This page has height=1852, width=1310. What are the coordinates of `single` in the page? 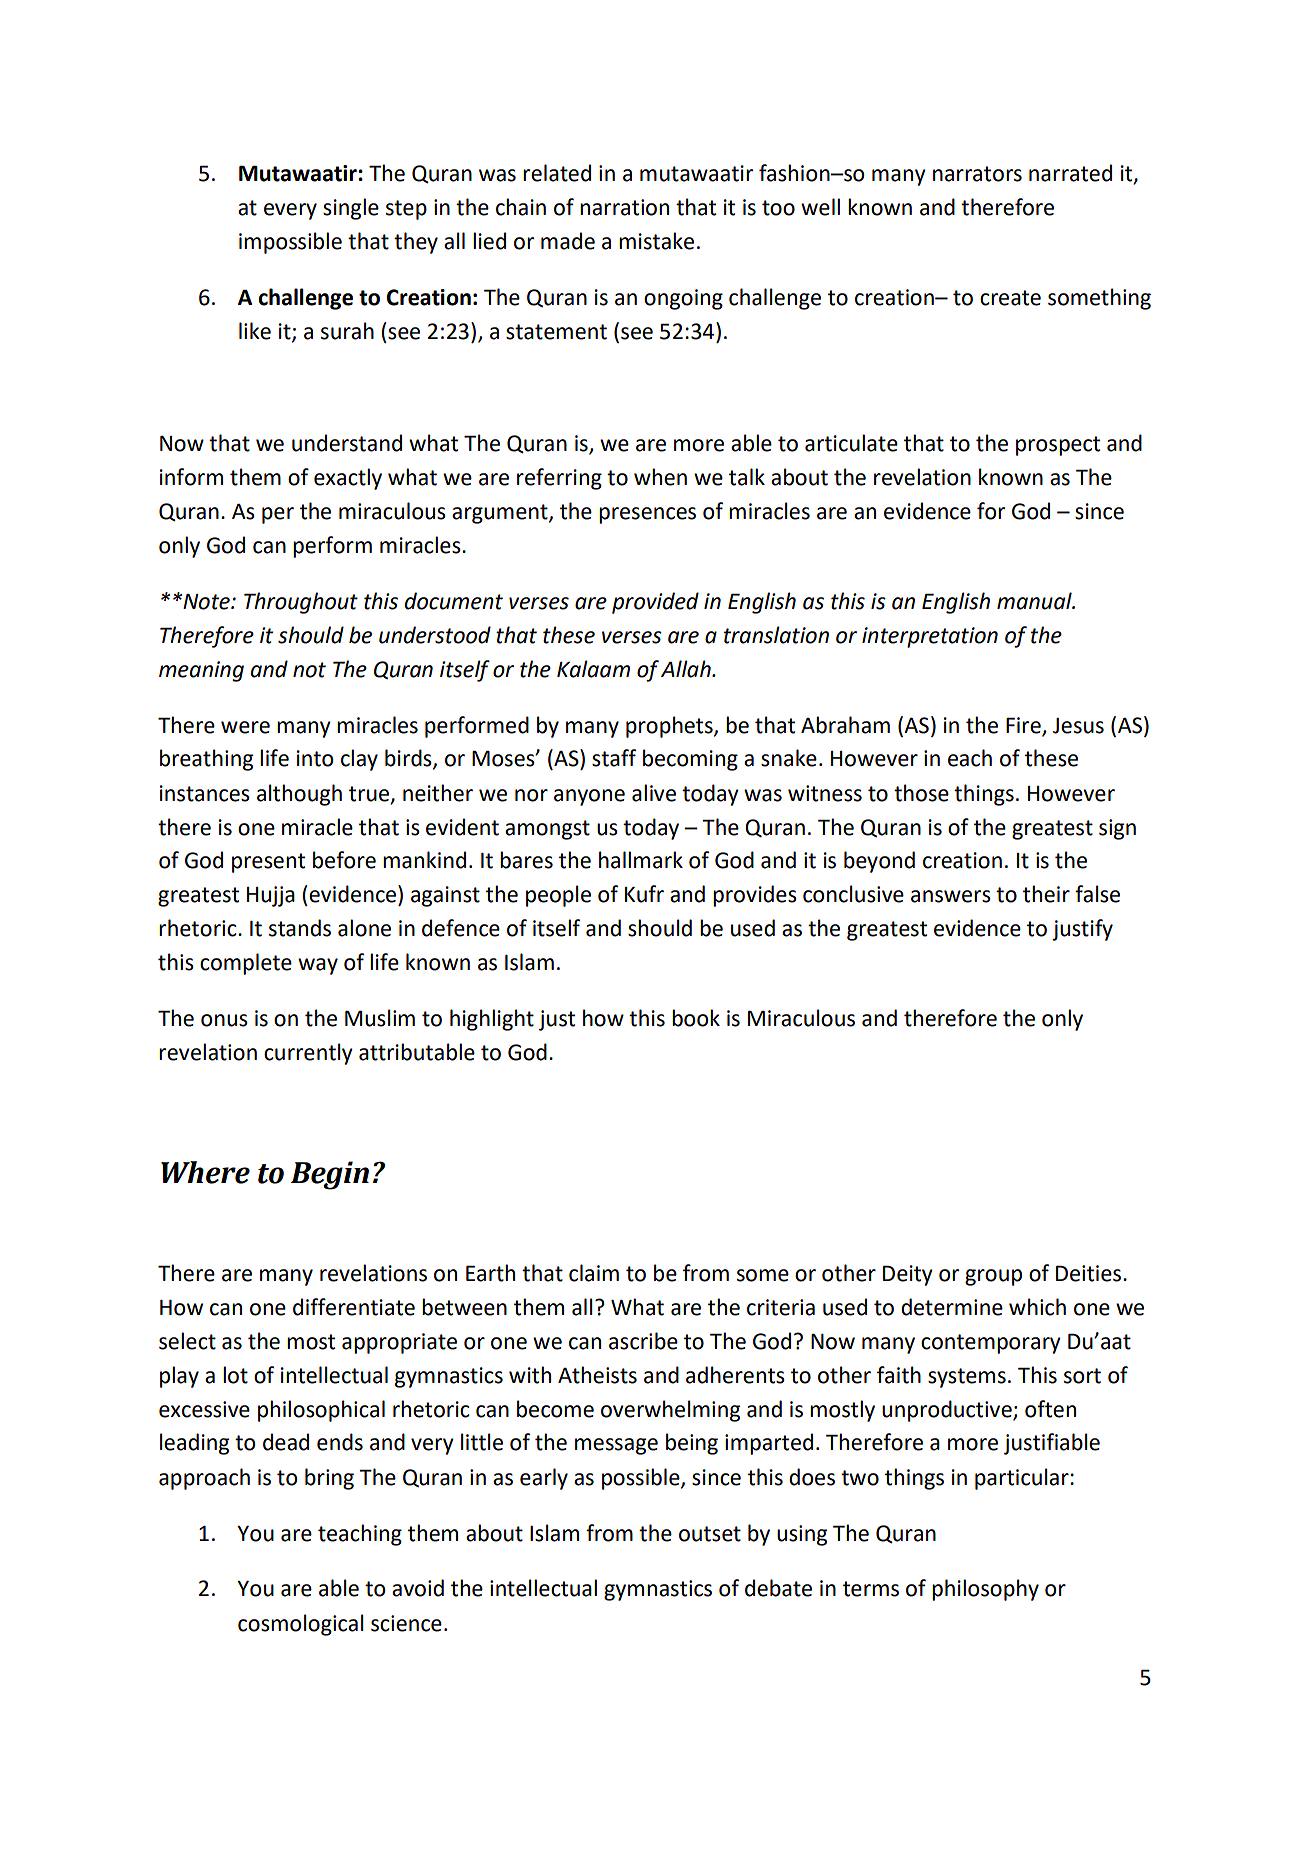 It's located at (351, 209).
